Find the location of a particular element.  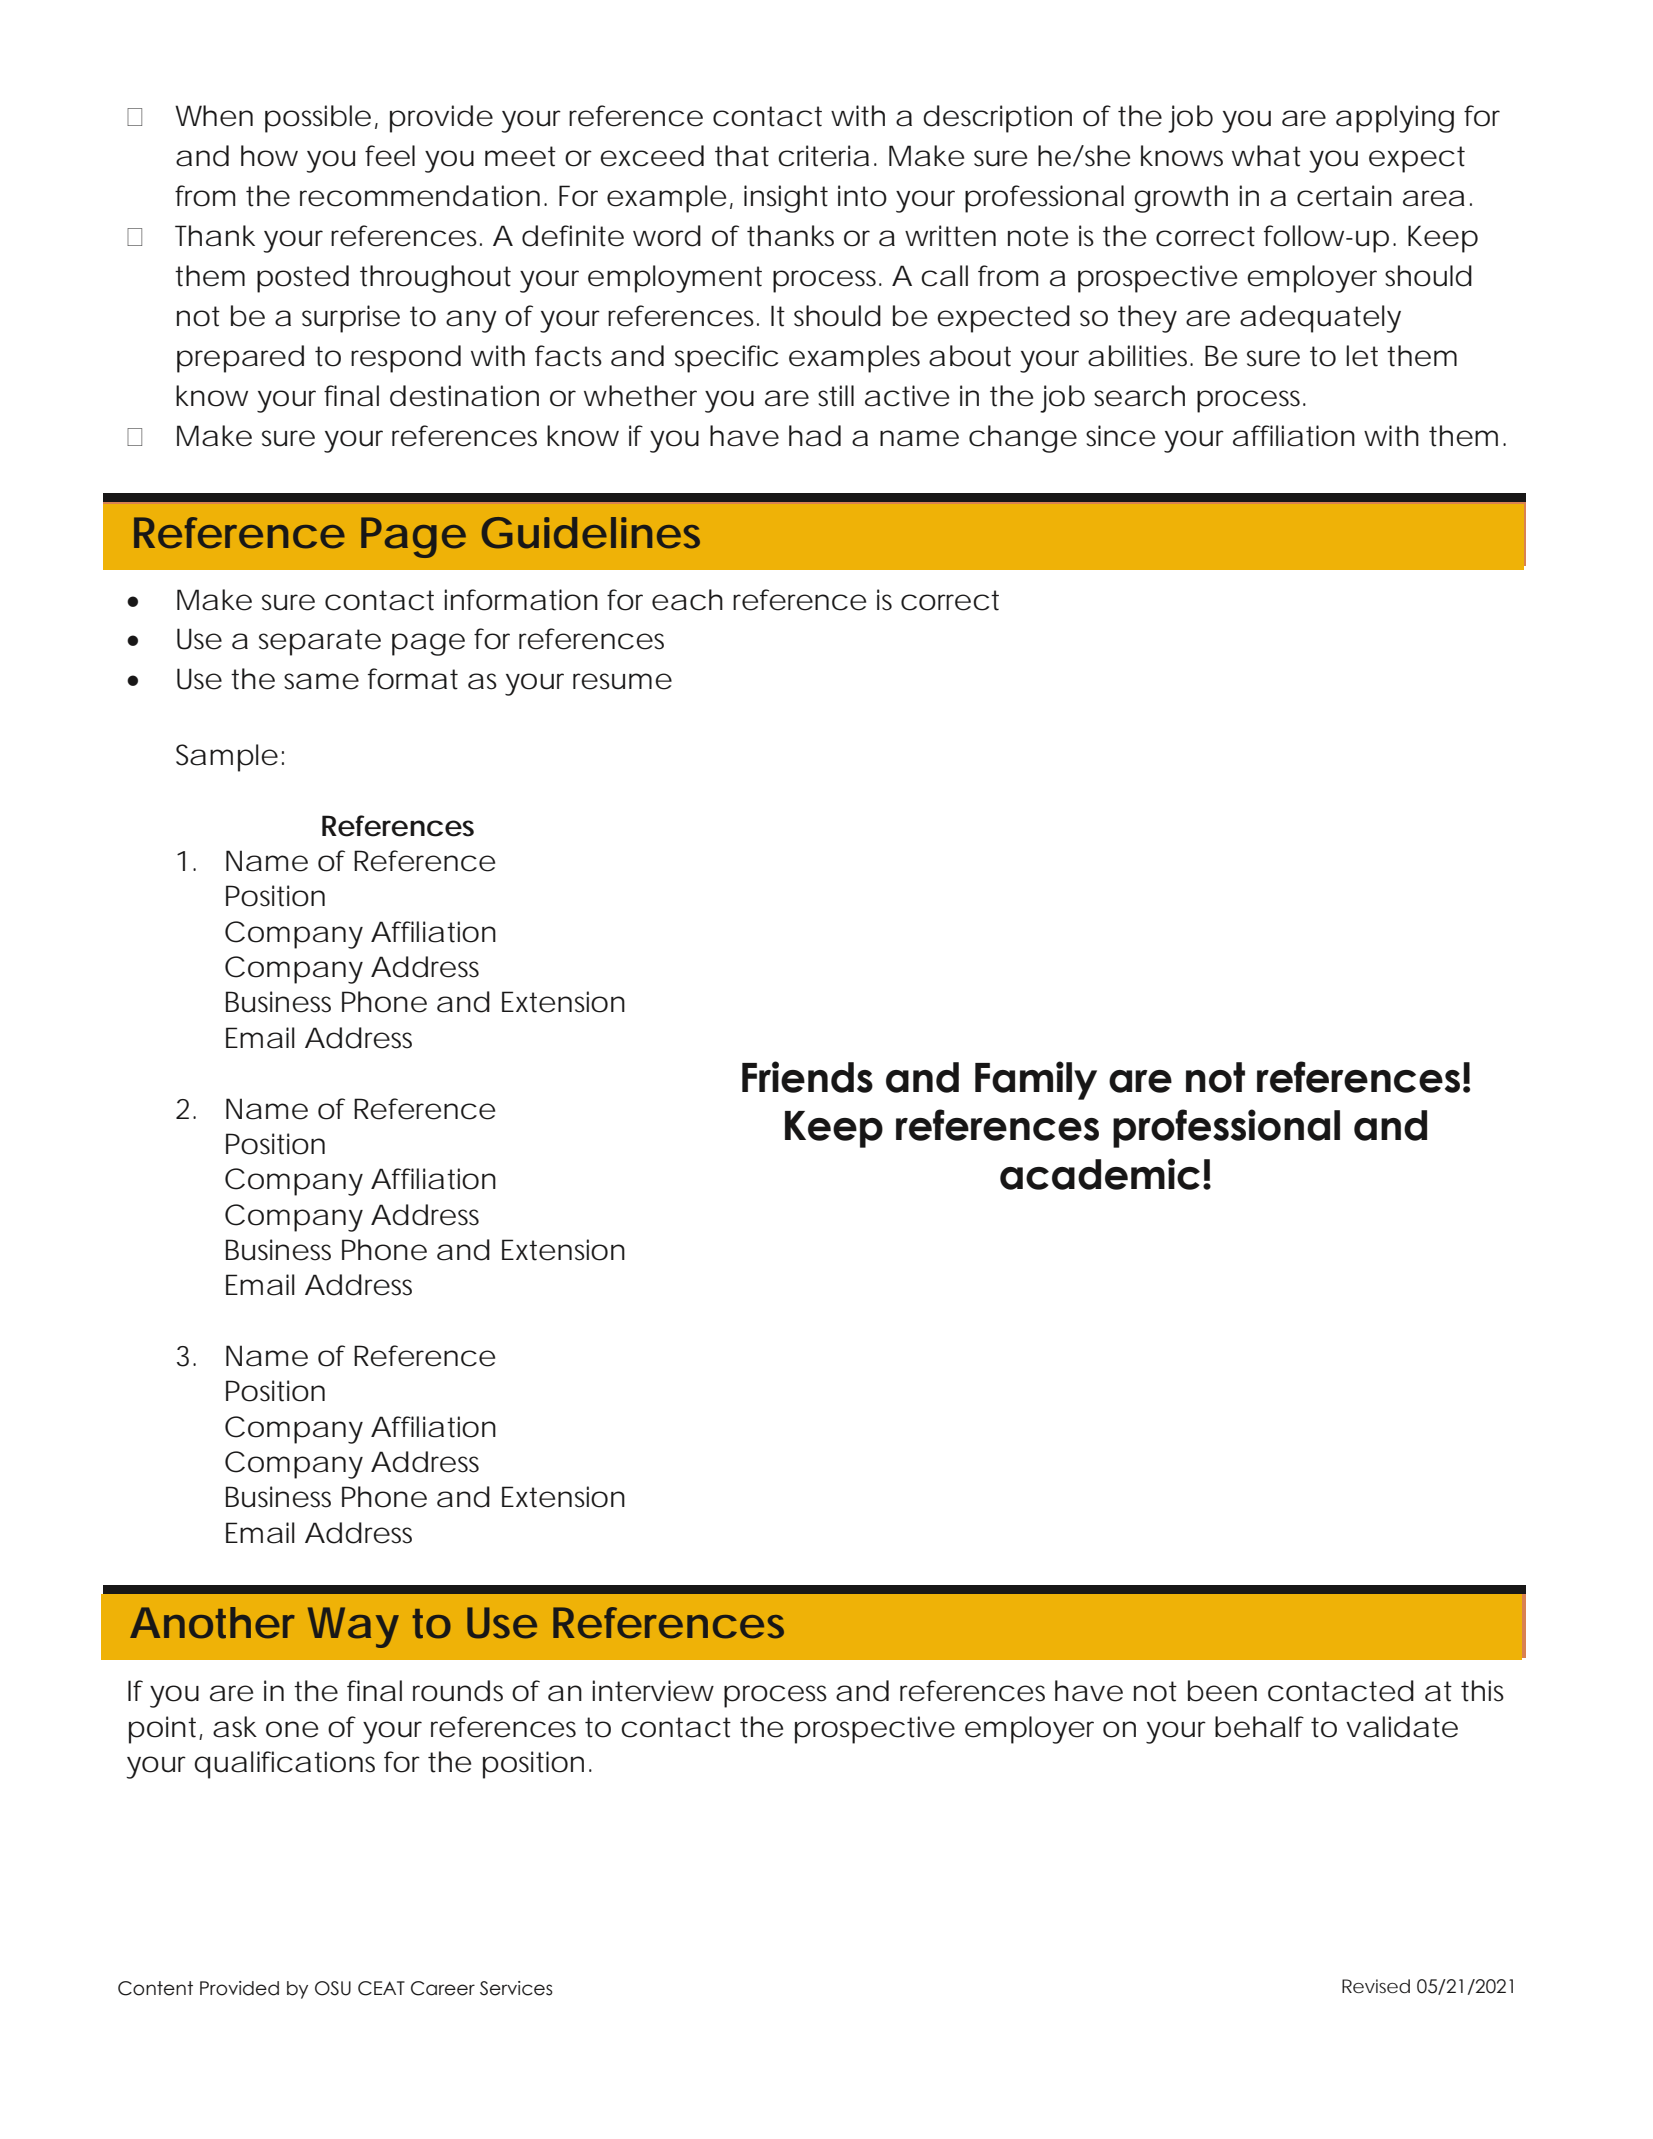

Family is located at coordinates (1036, 1080).
